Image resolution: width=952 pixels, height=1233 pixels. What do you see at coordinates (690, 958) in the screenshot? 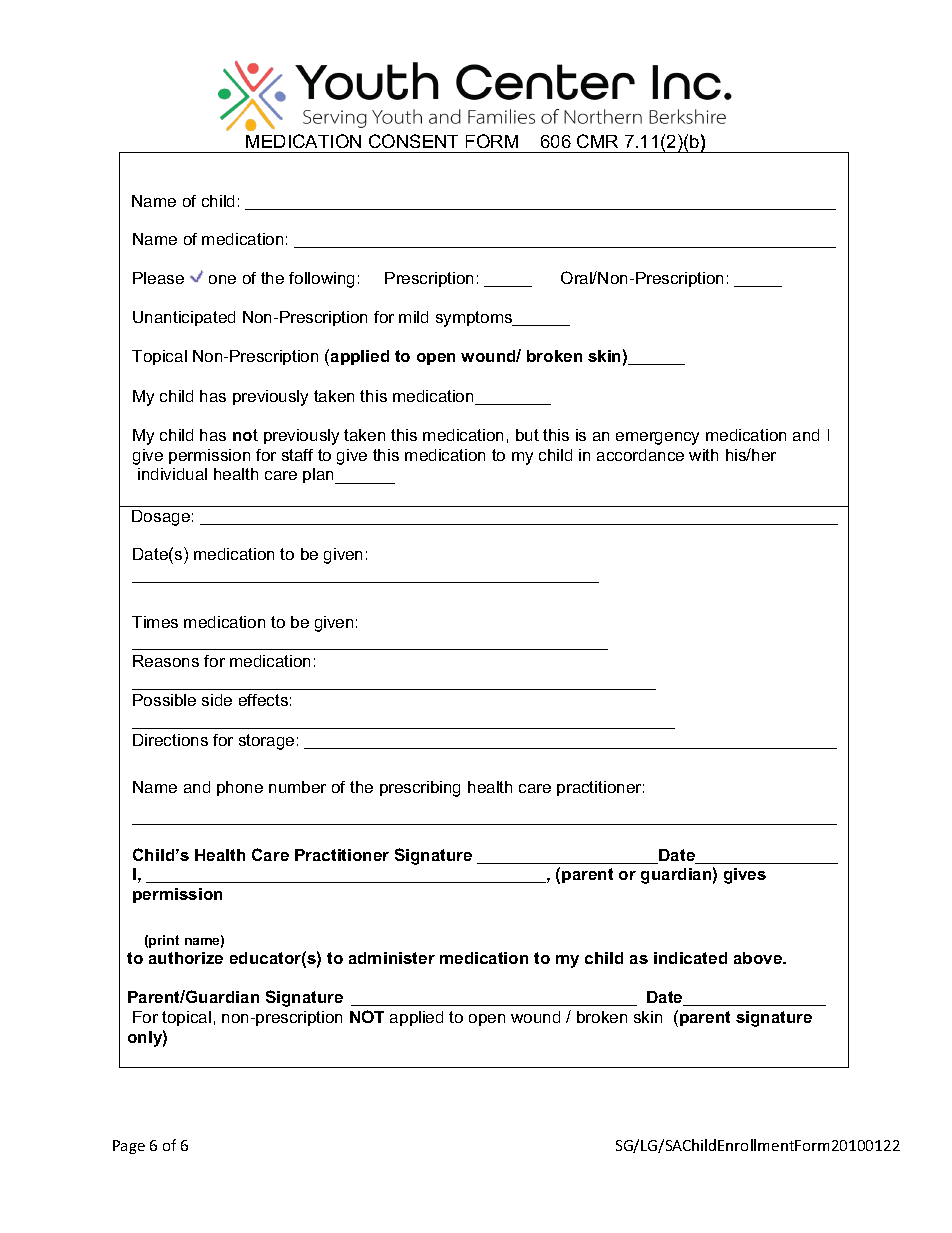
I see `indicated` at bounding box center [690, 958].
